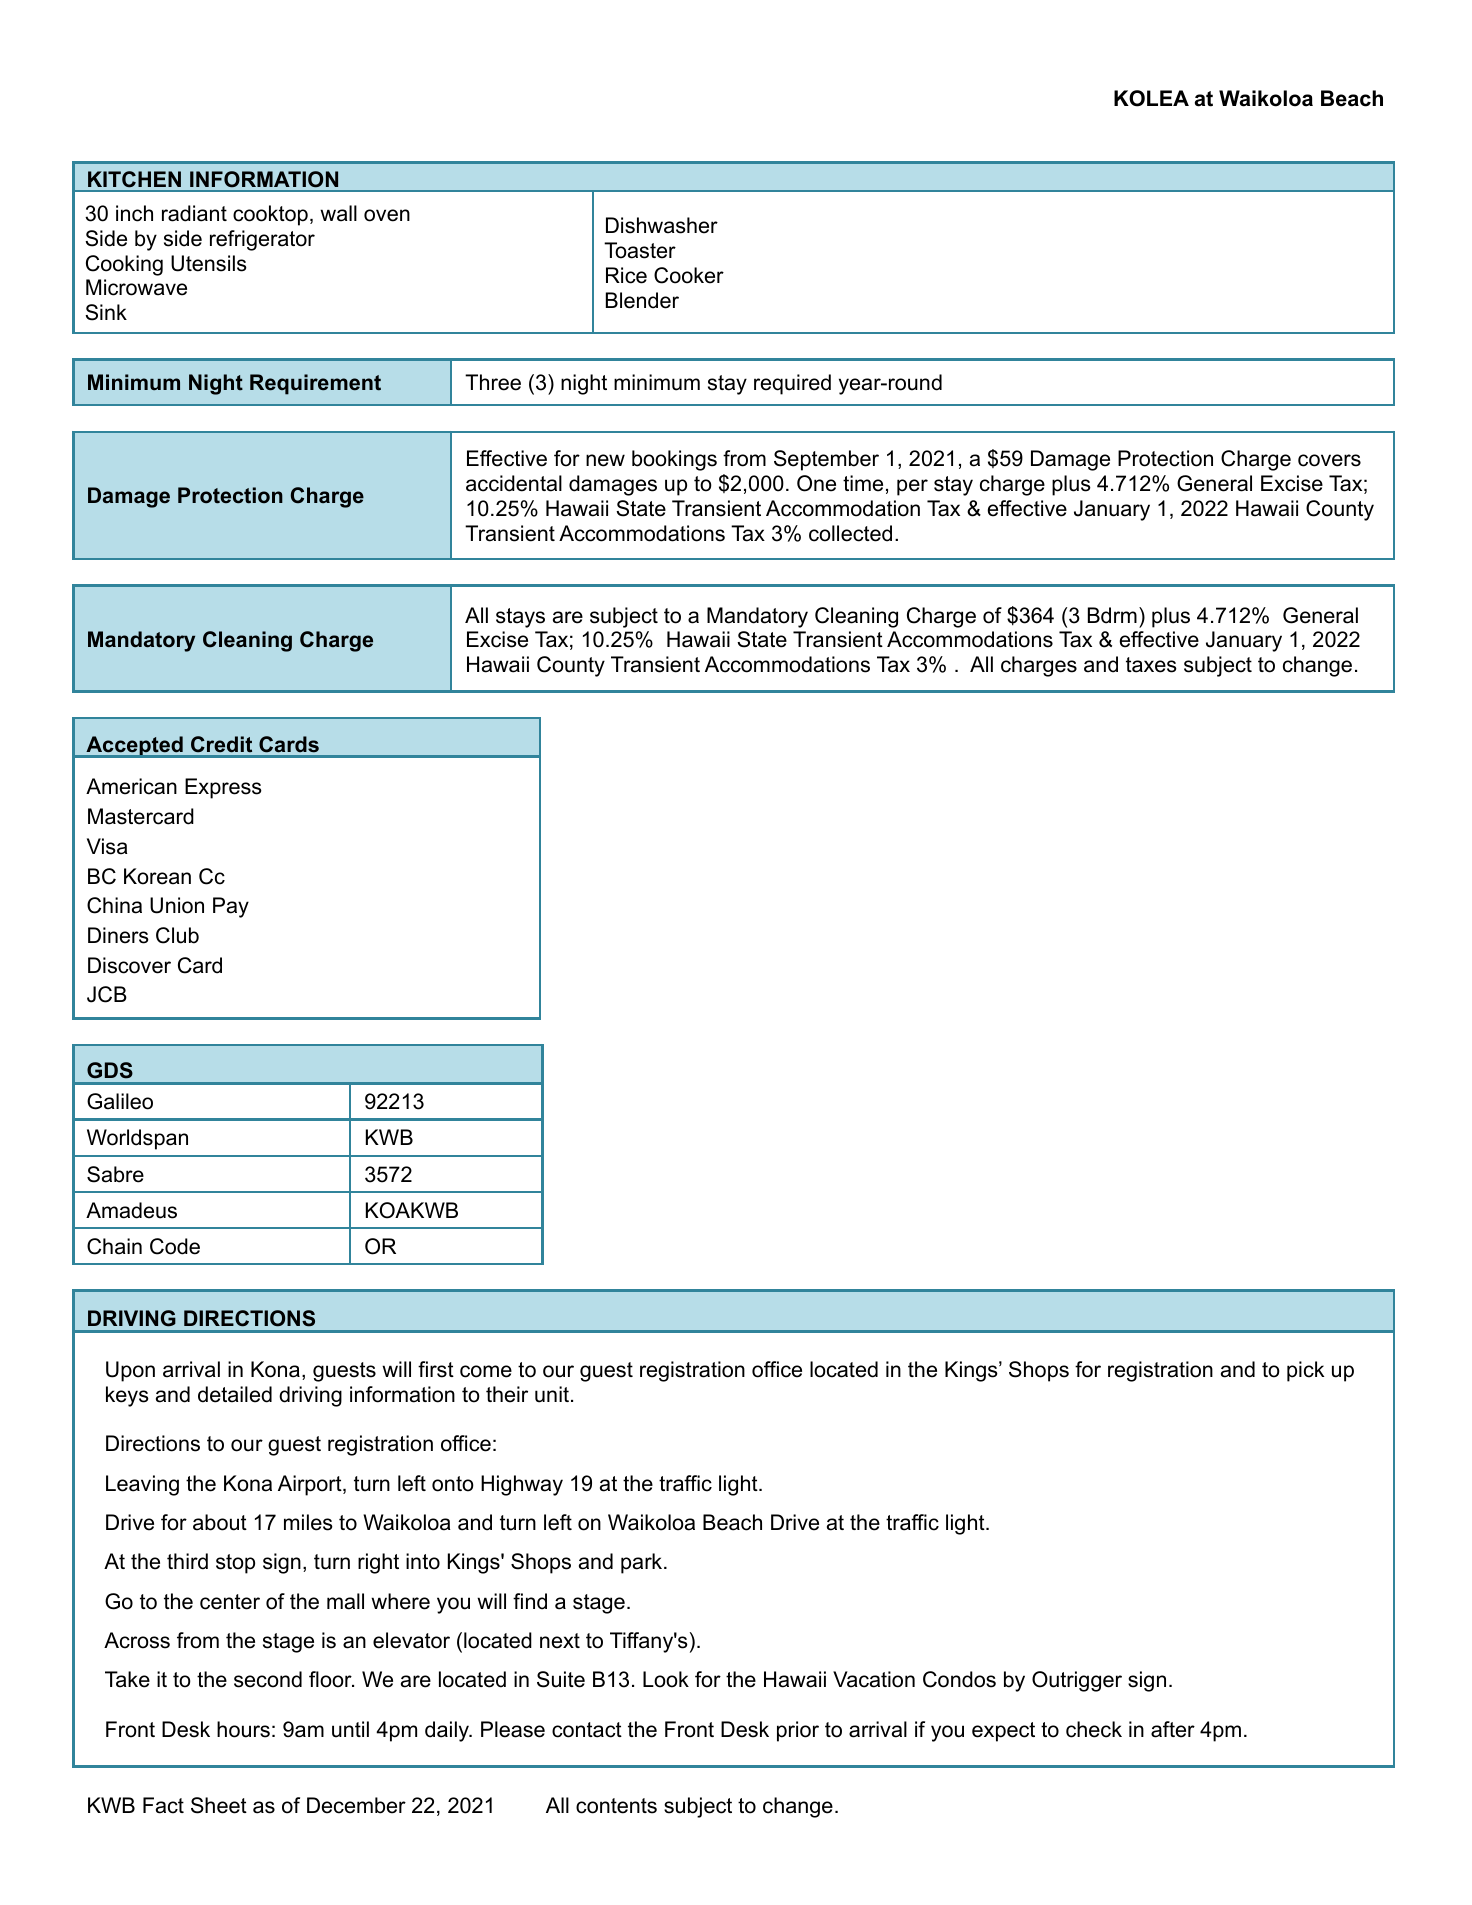 This page has height=1905, width=1472. I want to click on Outrigger, so click(1077, 1681).
